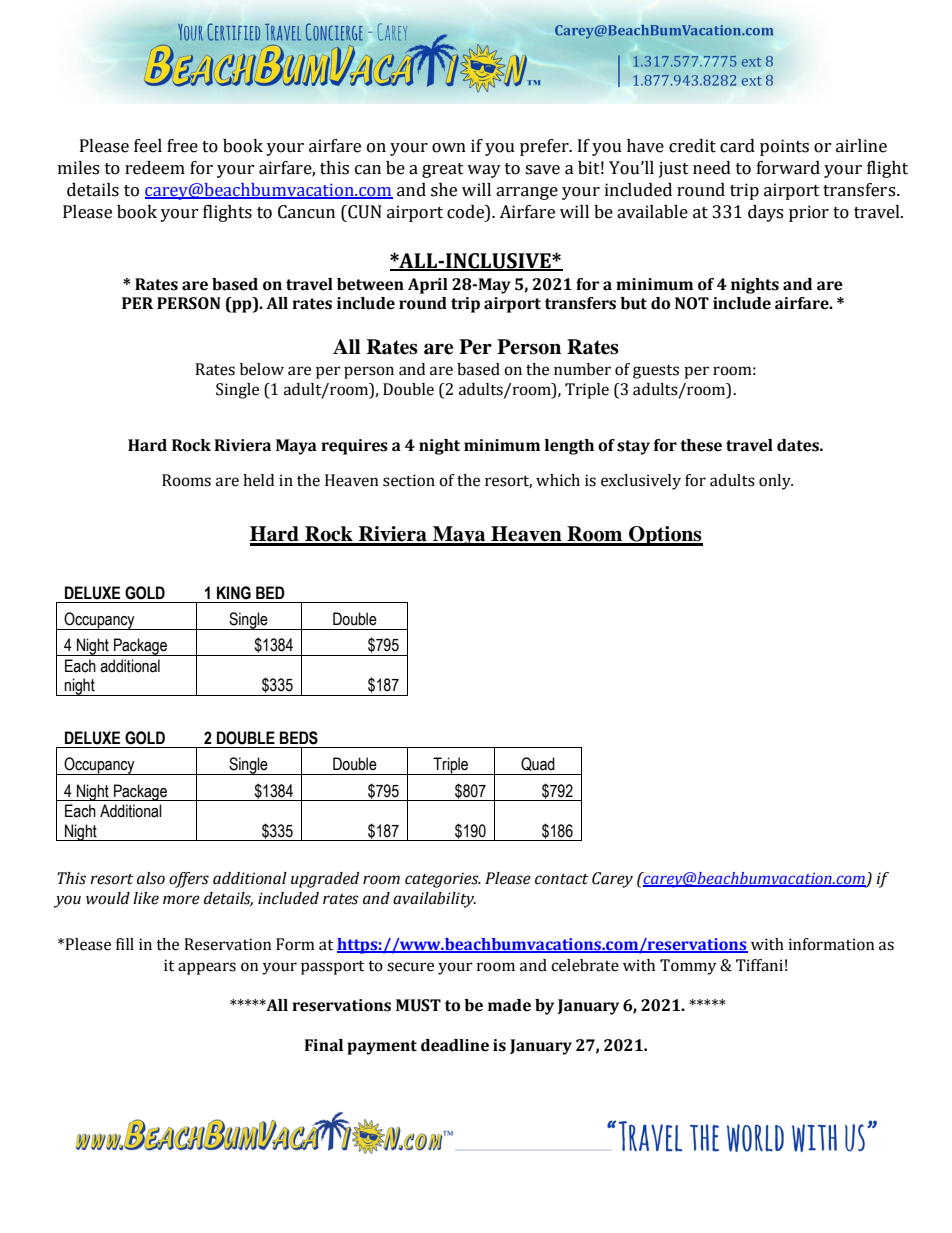 This page has width=952, height=1233. What do you see at coordinates (455, 1045) in the page?
I see `deadline` at bounding box center [455, 1045].
